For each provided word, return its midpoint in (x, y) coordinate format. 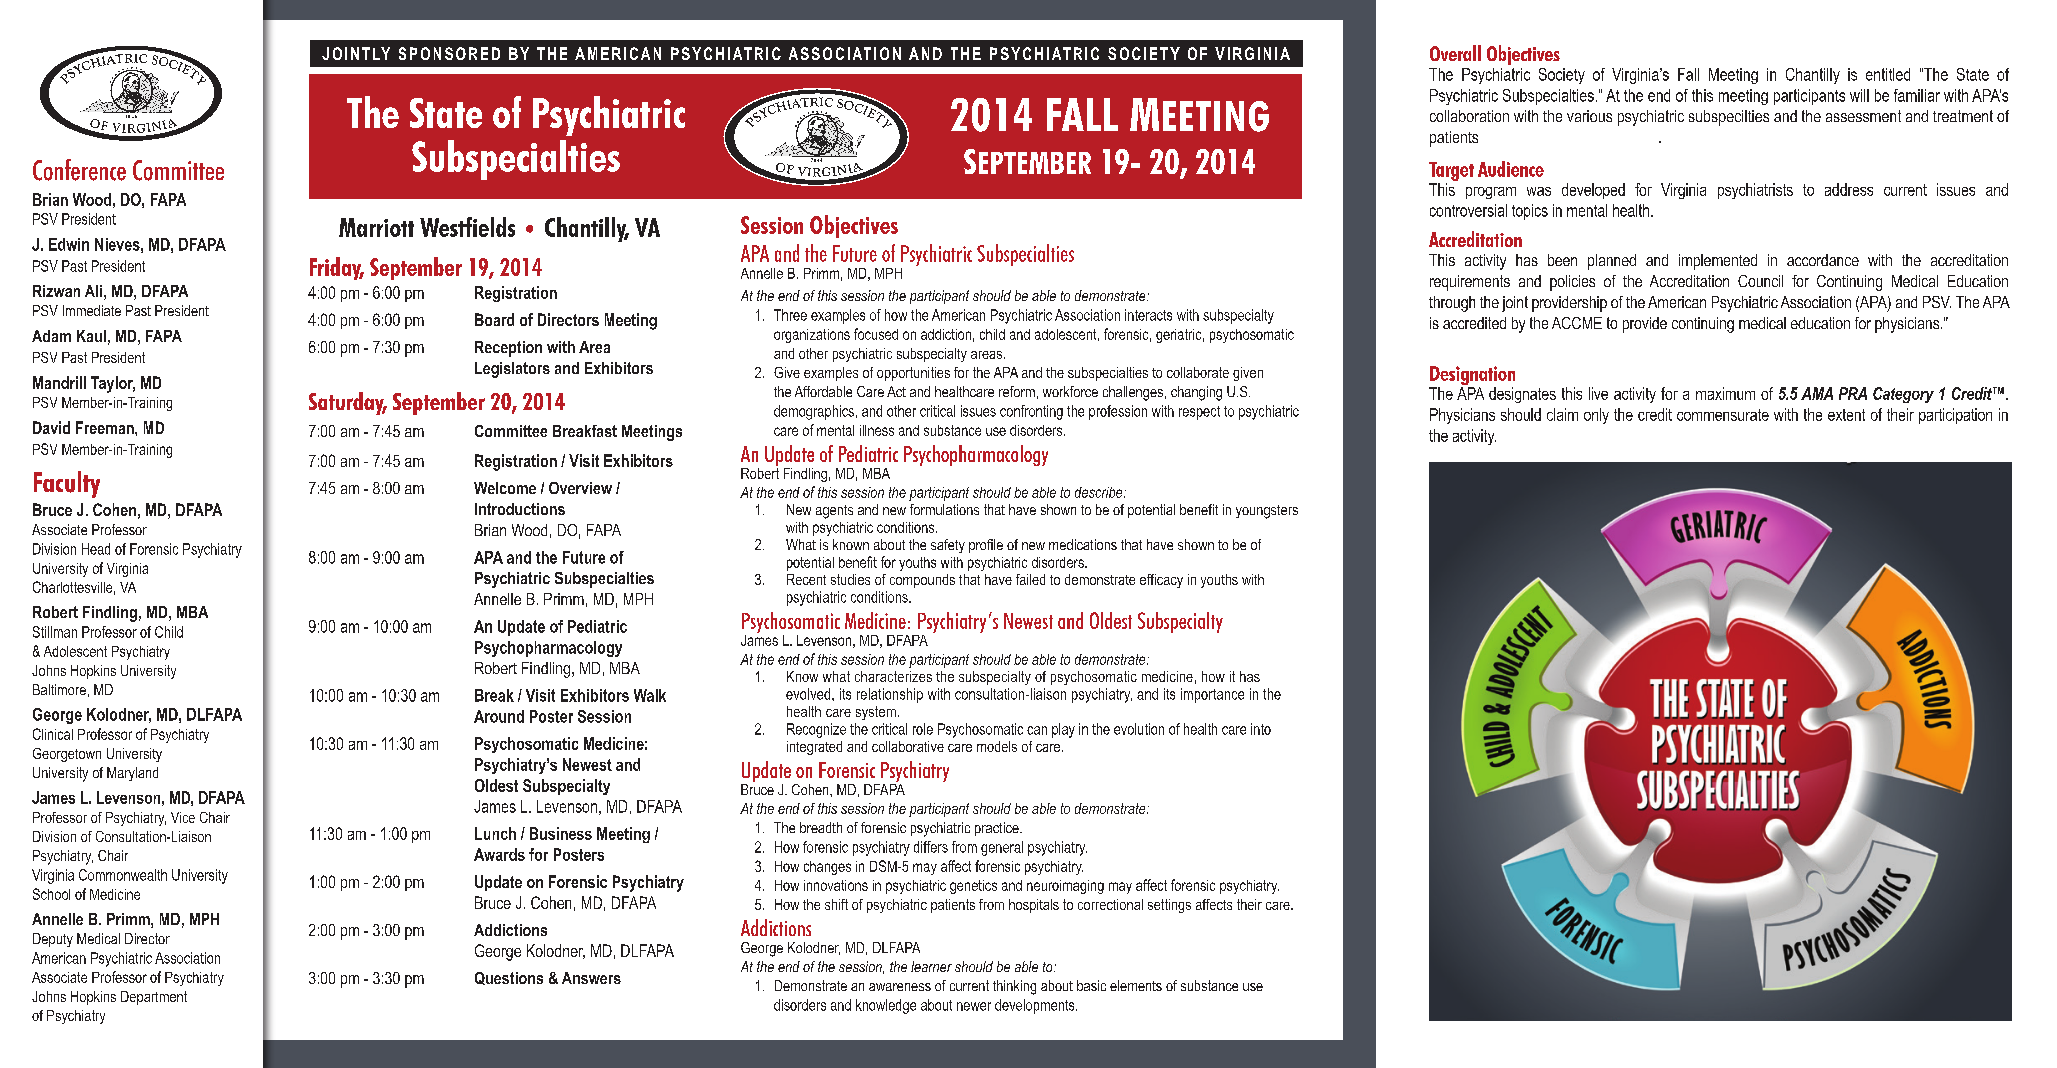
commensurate (1723, 415)
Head (96, 549)
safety (948, 546)
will (1859, 95)
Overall (1455, 53)
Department (154, 998)
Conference (79, 170)
